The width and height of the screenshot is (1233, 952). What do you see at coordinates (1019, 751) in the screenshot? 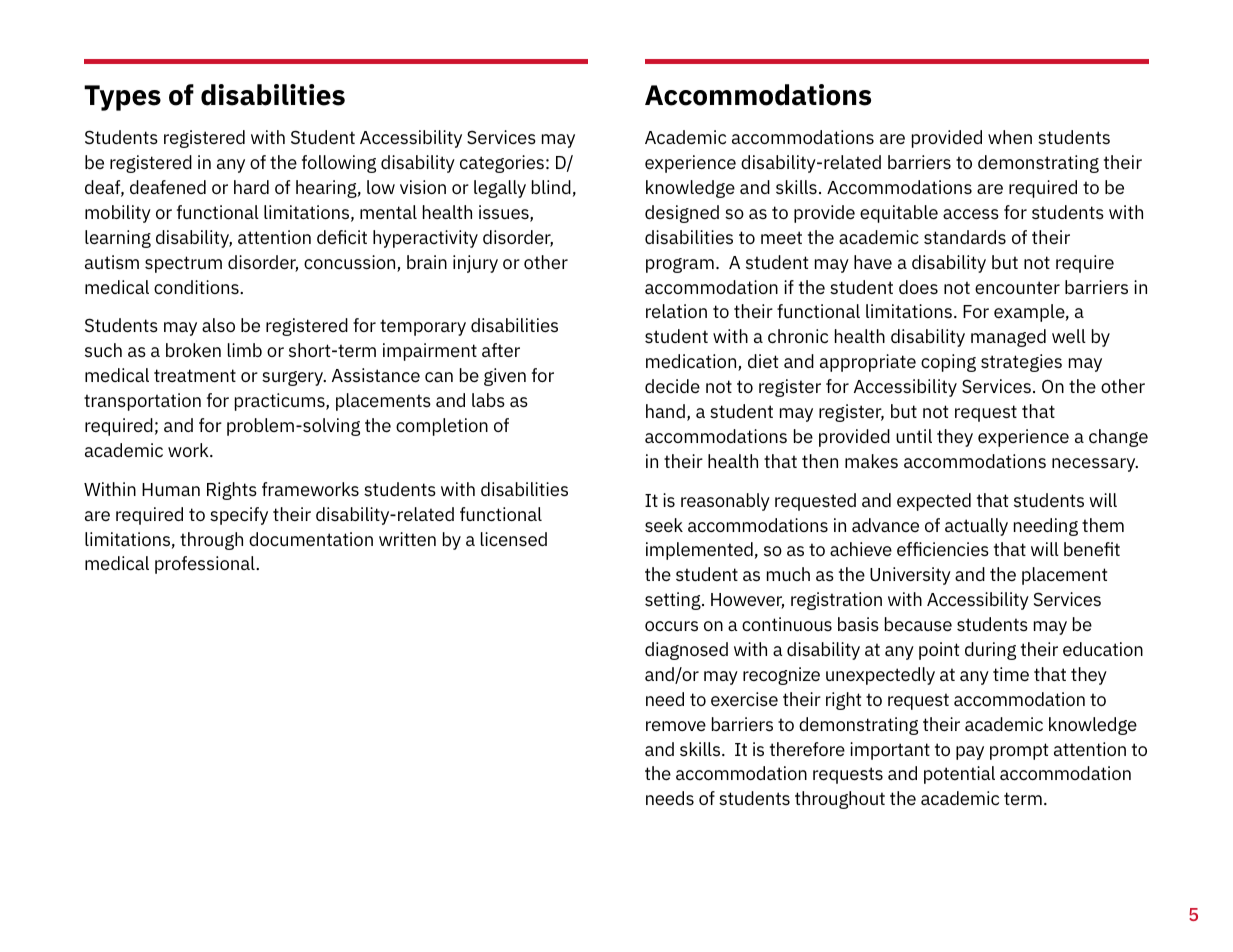
I see `prompt` at bounding box center [1019, 751].
